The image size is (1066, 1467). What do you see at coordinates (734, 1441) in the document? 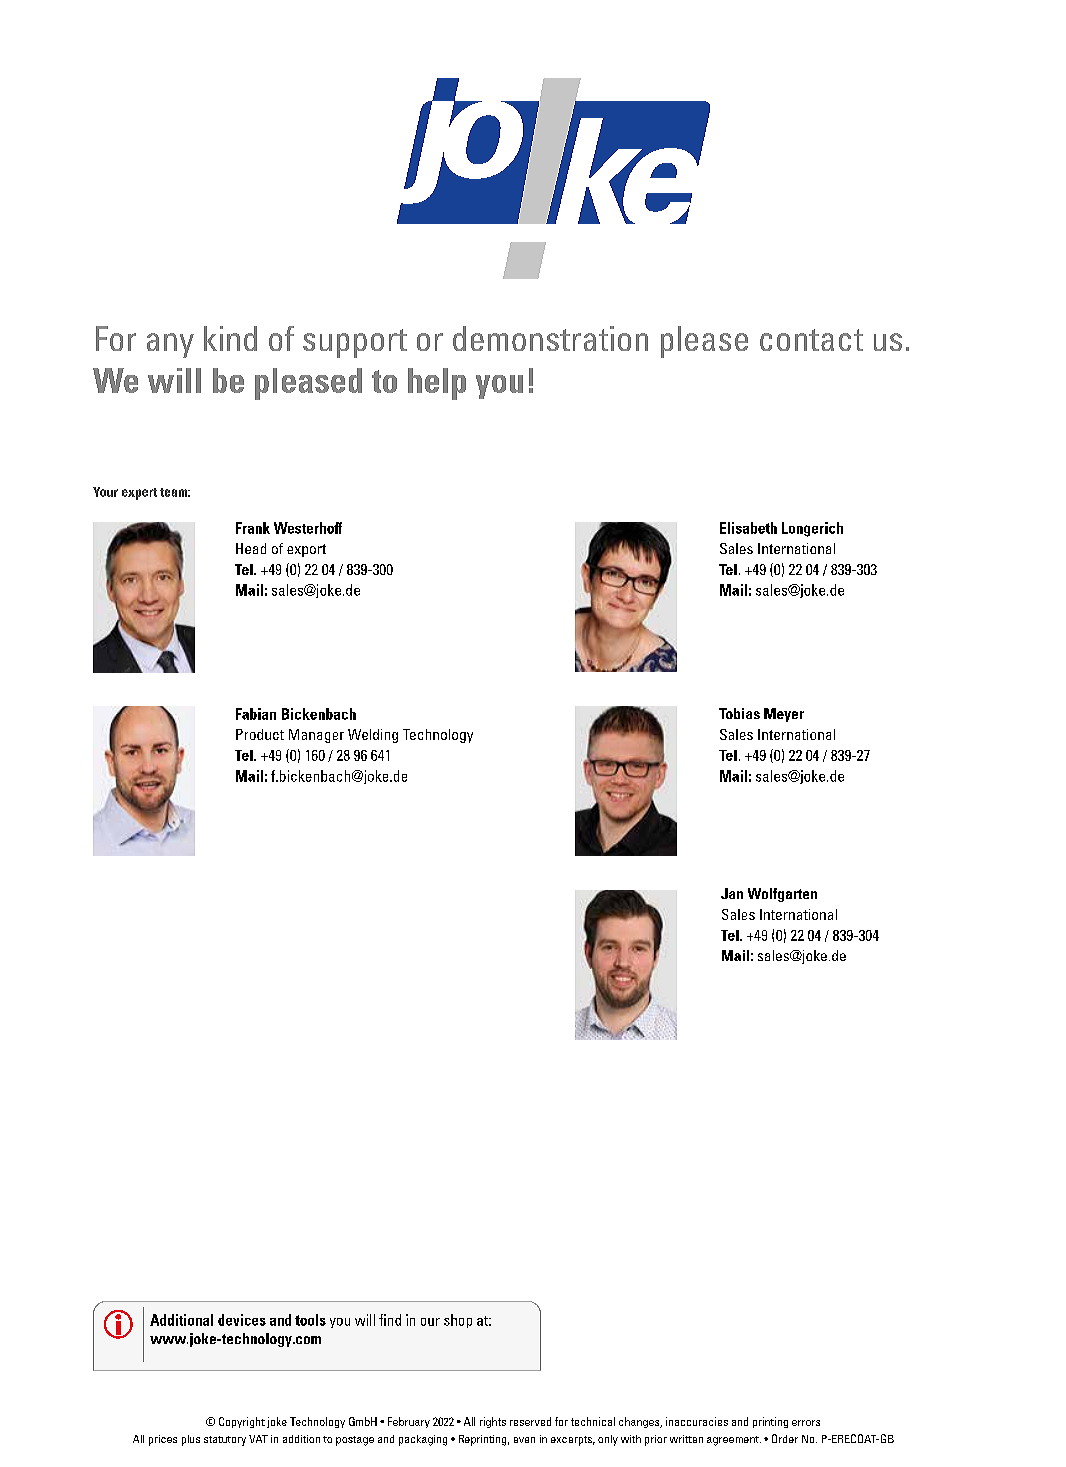
I see `agreement` at bounding box center [734, 1441].
